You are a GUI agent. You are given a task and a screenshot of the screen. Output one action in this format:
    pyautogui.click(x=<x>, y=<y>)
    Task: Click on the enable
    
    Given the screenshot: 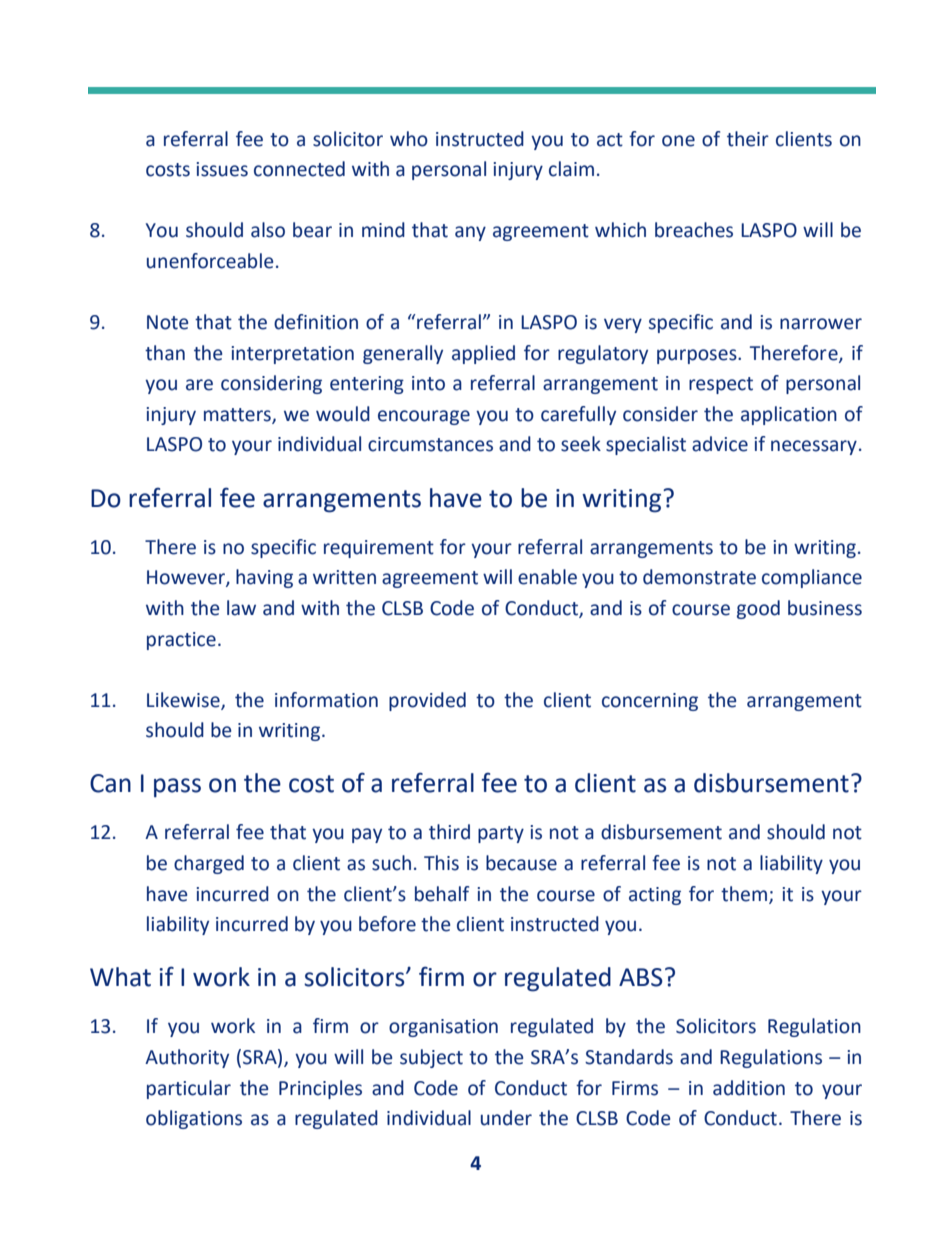 What is the action you would take?
    pyautogui.click(x=547, y=577)
